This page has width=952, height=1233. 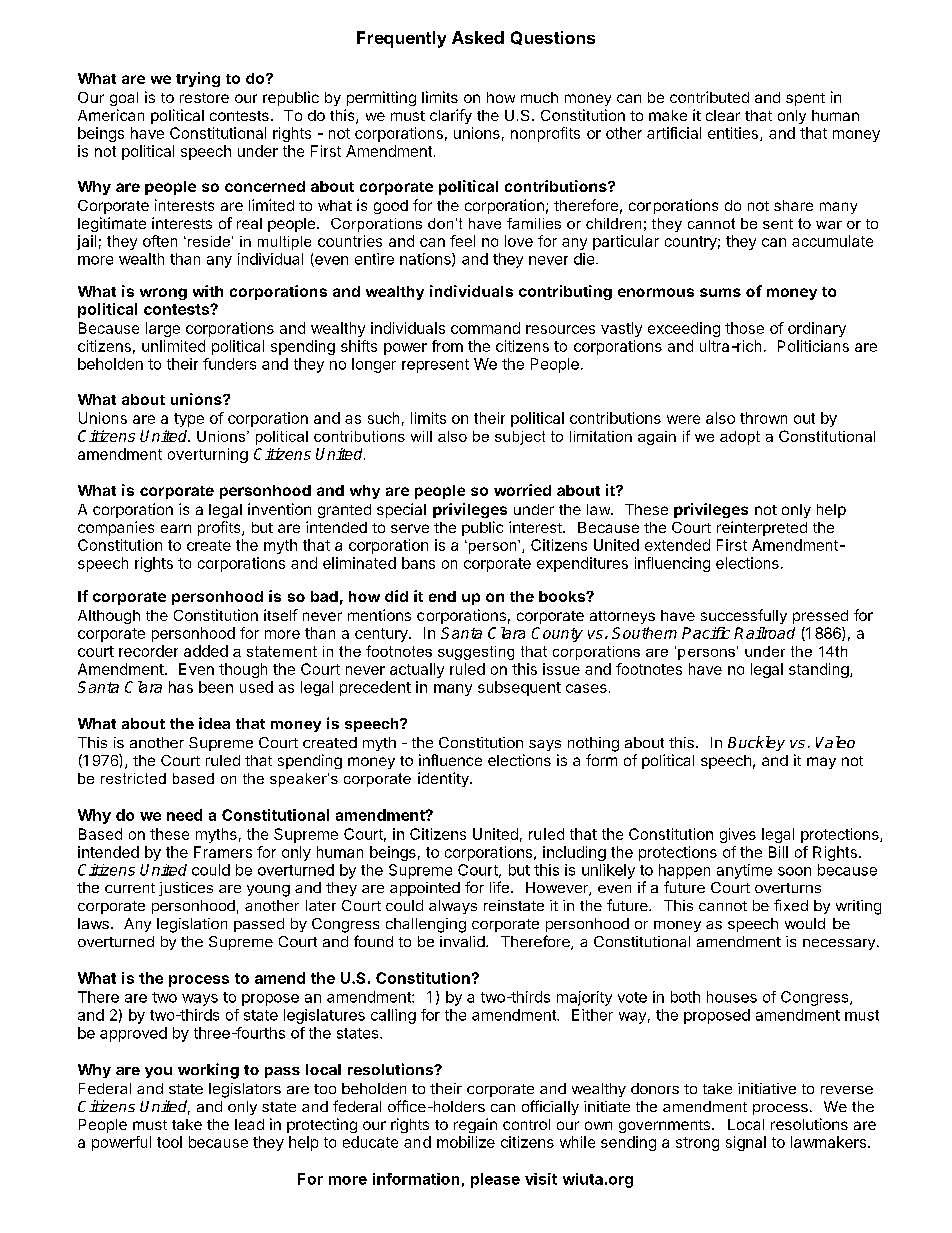 What do you see at coordinates (186, 889) in the page?
I see `justices` at bounding box center [186, 889].
